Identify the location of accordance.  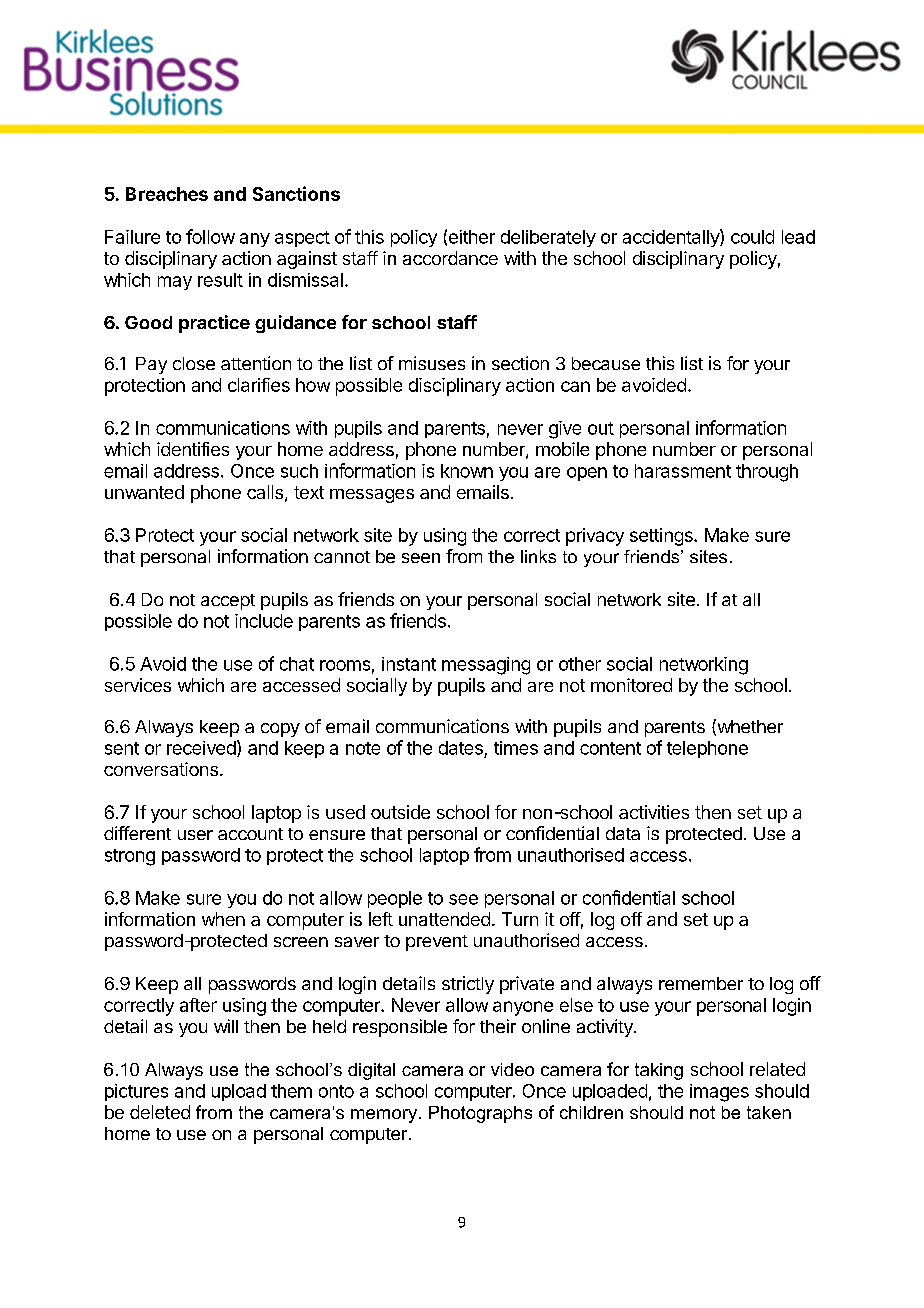
(450, 258).
